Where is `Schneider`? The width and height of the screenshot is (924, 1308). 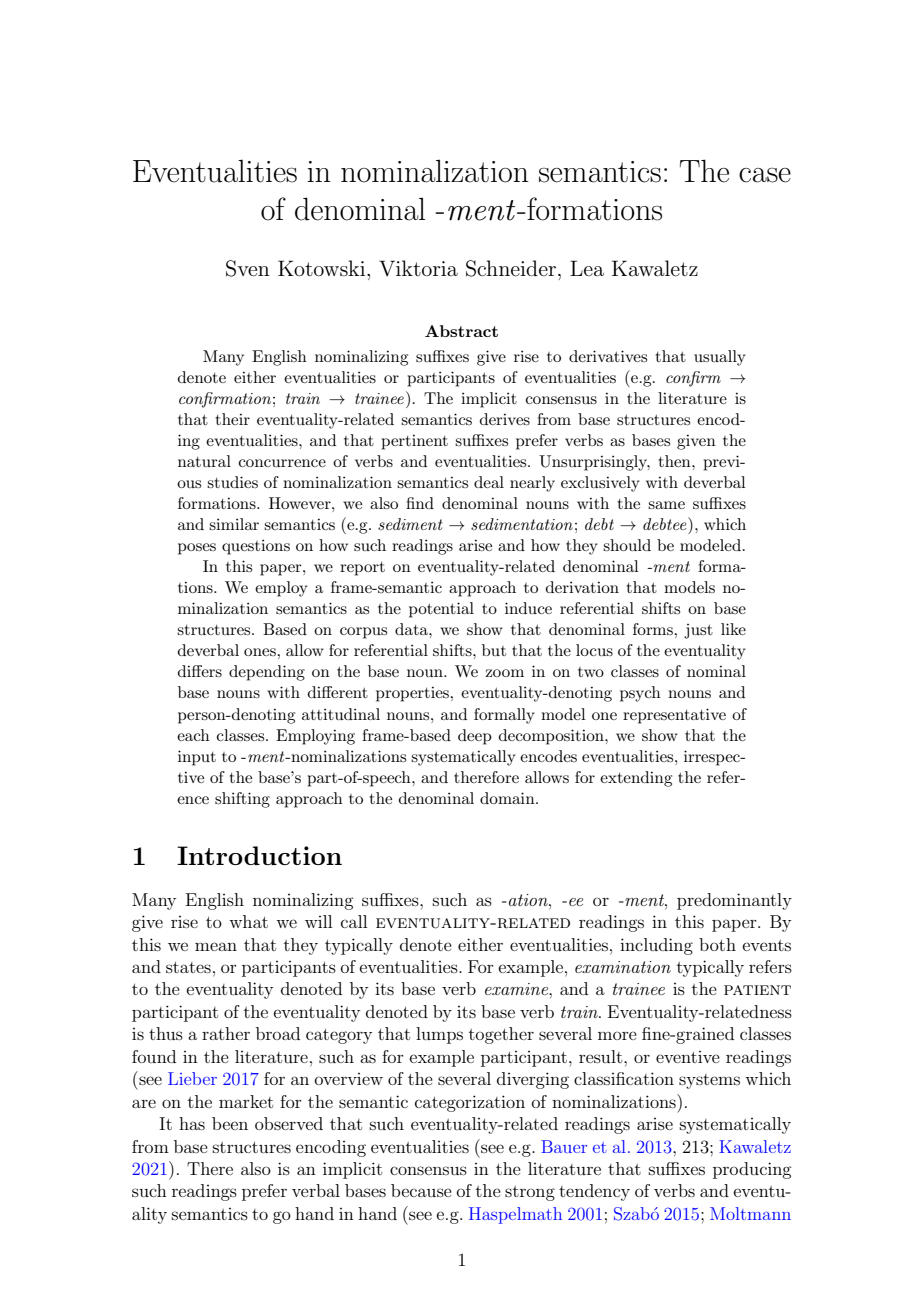 Schneider is located at coordinates (511, 268).
